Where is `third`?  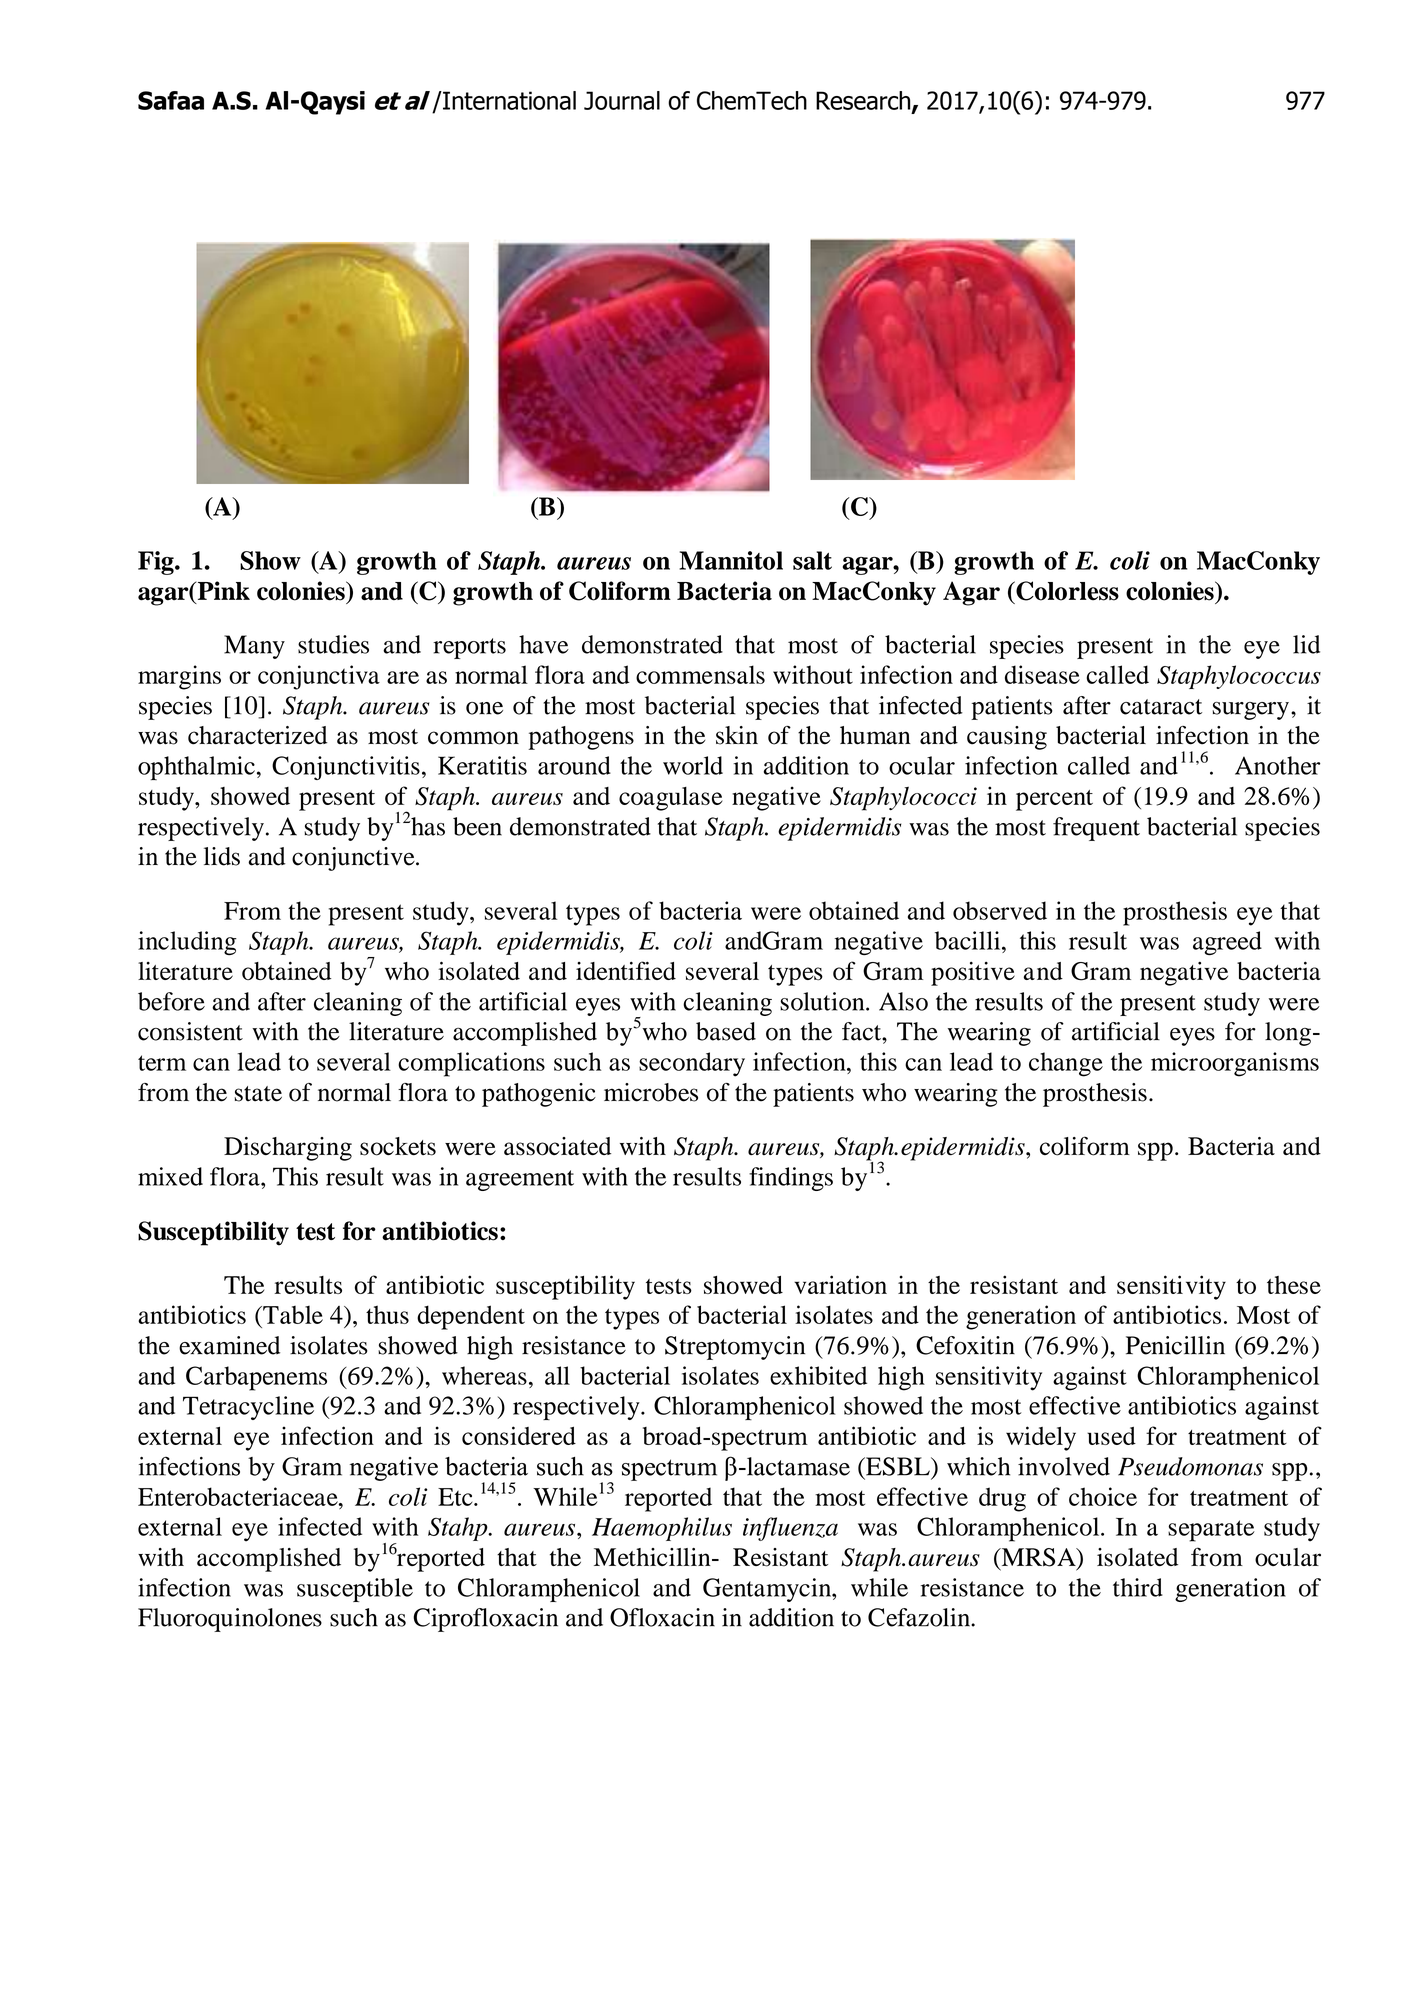
third is located at coordinates (1138, 1587).
